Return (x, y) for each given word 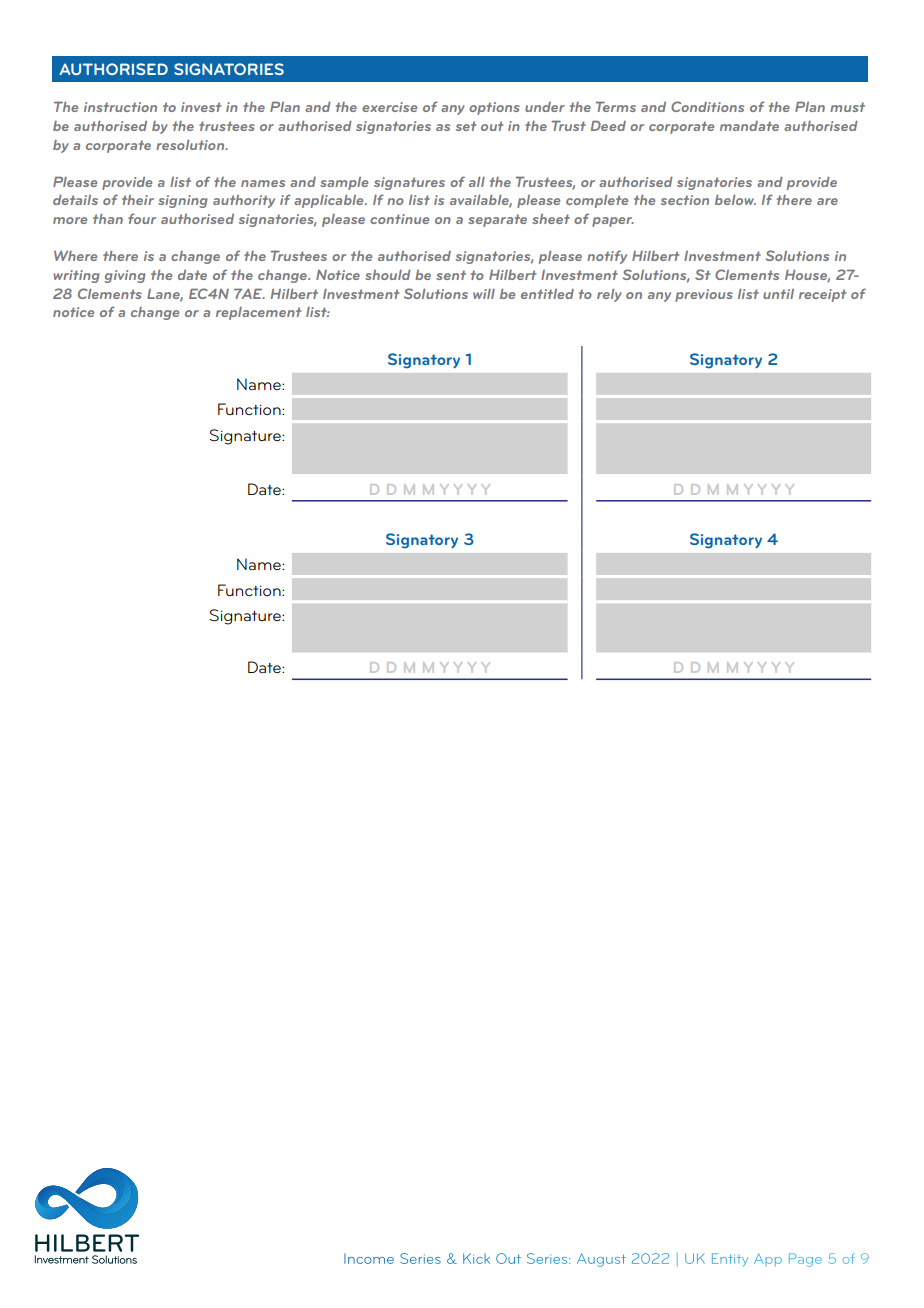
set (466, 126)
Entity (730, 1259)
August (601, 1260)
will (484, 294)
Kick (476, 1258)
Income (369, 1258)
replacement (258, 313)
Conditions (707, 106)
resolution (191, 144)
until (778, 294)
